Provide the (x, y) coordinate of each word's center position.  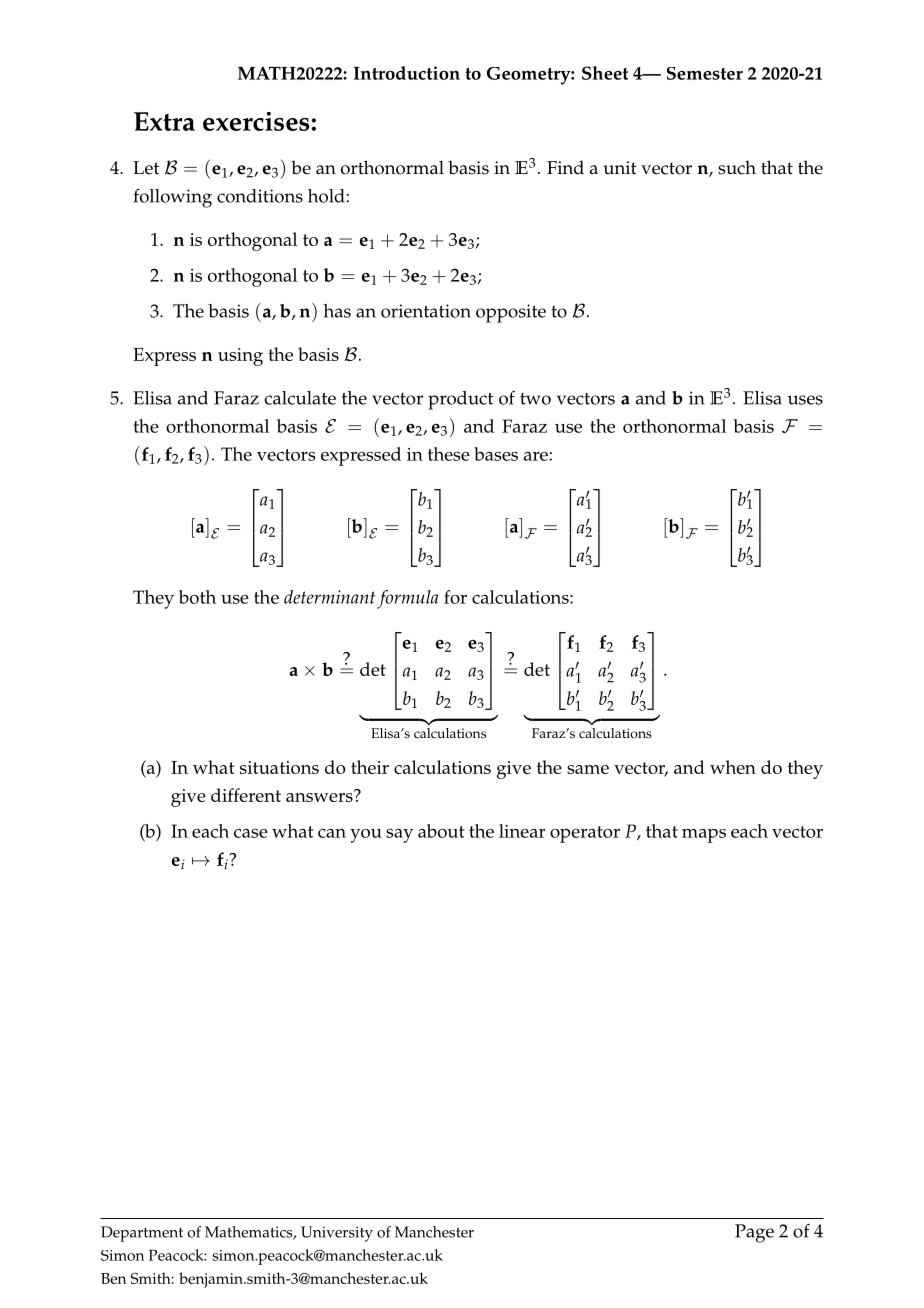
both (197, 597)
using (240, 357)
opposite (511, 313)
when (733, 767)
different (246, 795)
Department (142, 1234)
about (441, 831)
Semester (705, 73)
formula (407, 599)
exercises (257, 121)
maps (704, 836)
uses (805, 400)
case (251, 833)
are (536, 456)
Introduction (407, 73)
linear (522, 831)
